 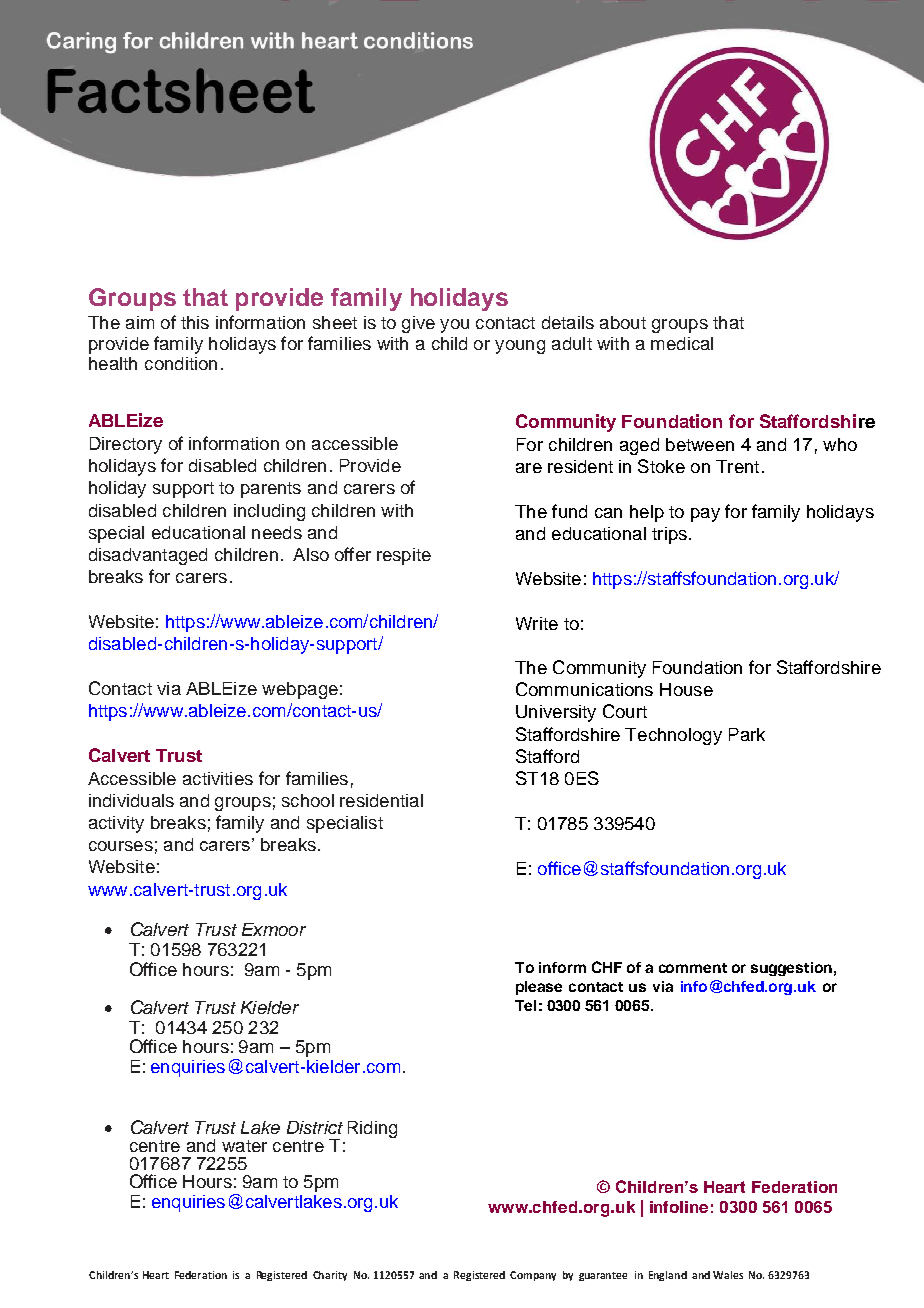 I want to click on courses, so click(x=121, y=846).
